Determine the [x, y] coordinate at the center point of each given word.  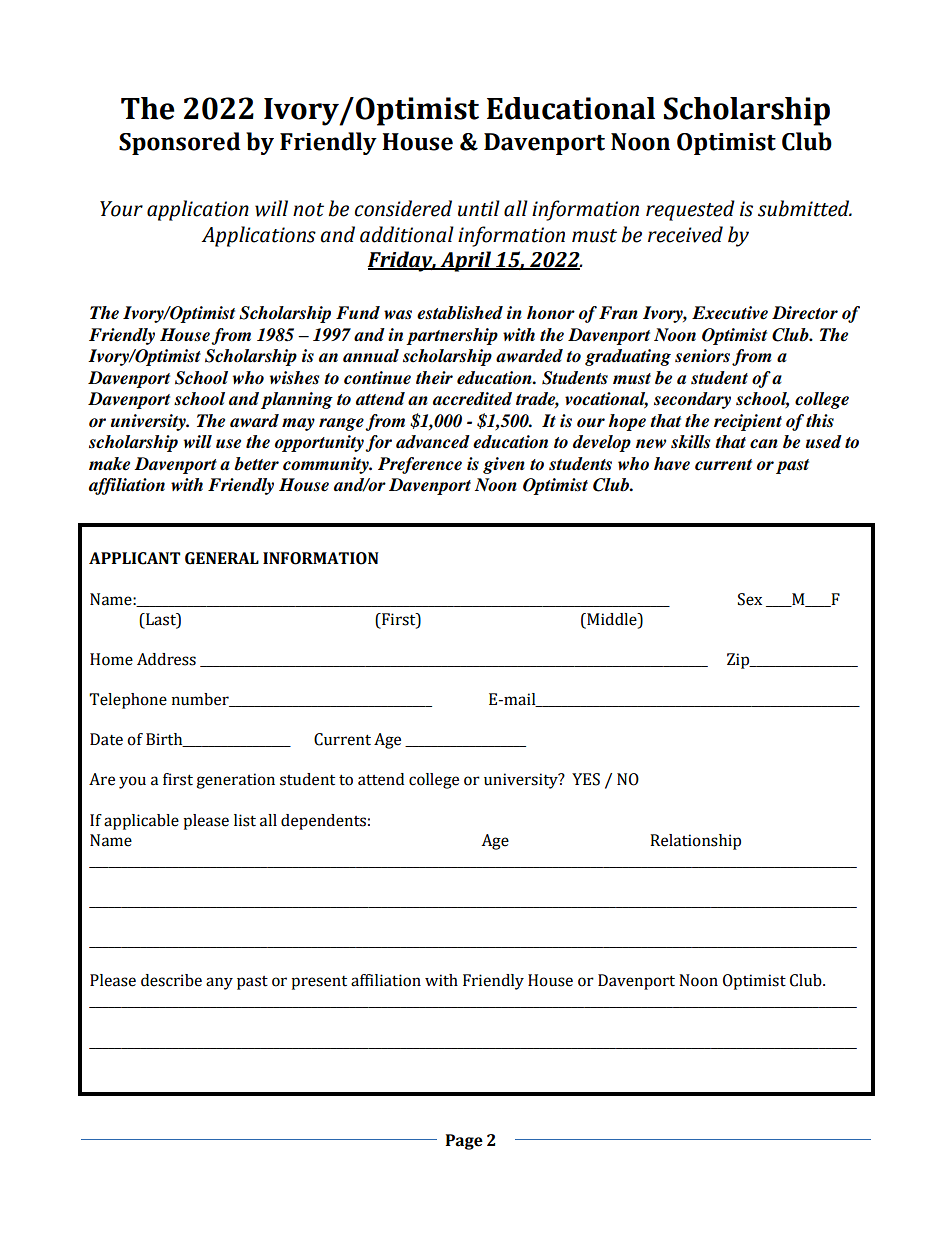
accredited [472, 399]
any [219, 983]
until [479, 208]
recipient [748, 422]
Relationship [695, 842]
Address [166, 659]
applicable [141, 822]
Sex [750, 599]
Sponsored [179, 143]
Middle [612, 619]
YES [586, 779]
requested [690, 210]
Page [464, 1142]
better [256, 464]
